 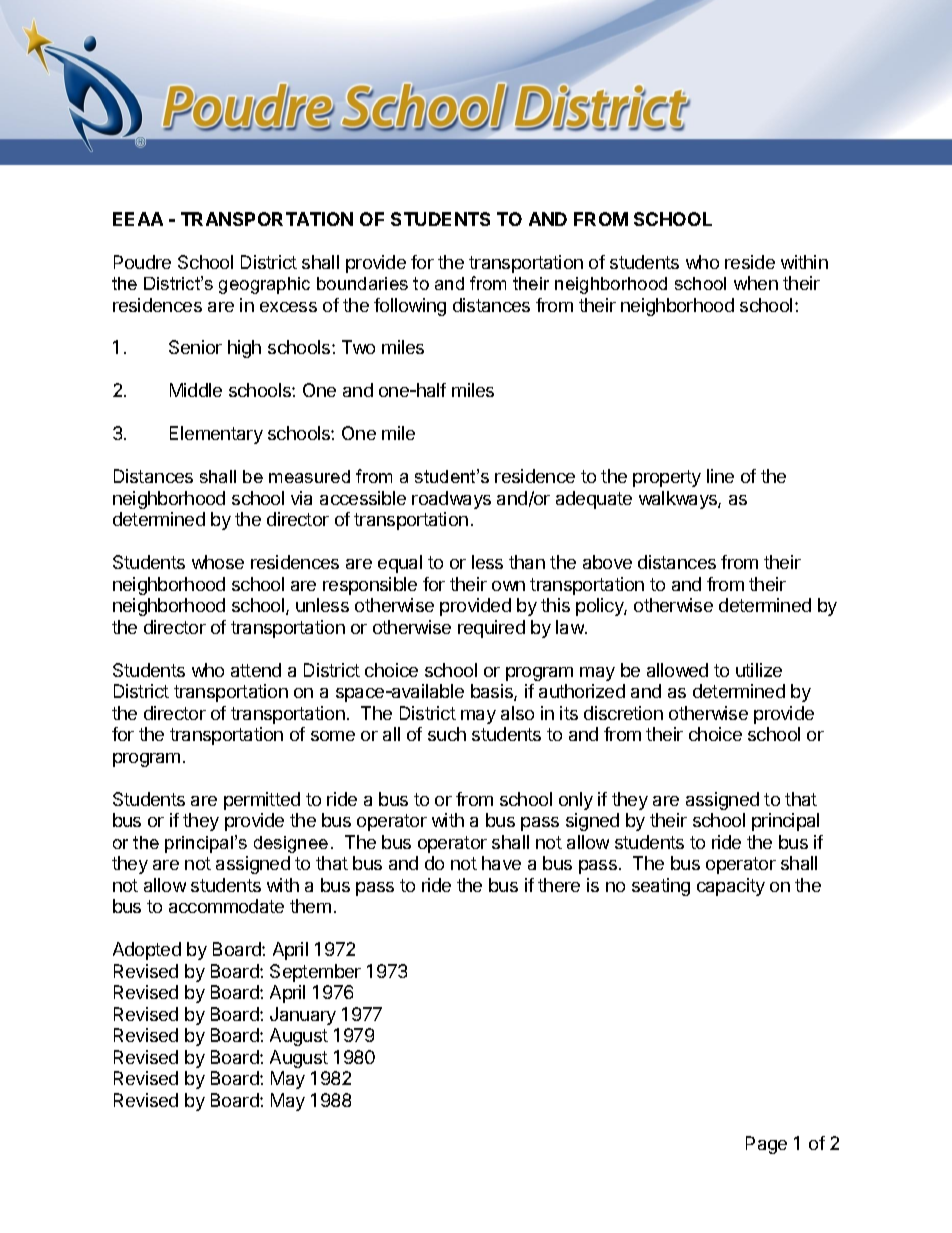 What do you see at coordinates (766, 1145) in the screenshot?
I see `Page` at bounding box center [766, 1145].
